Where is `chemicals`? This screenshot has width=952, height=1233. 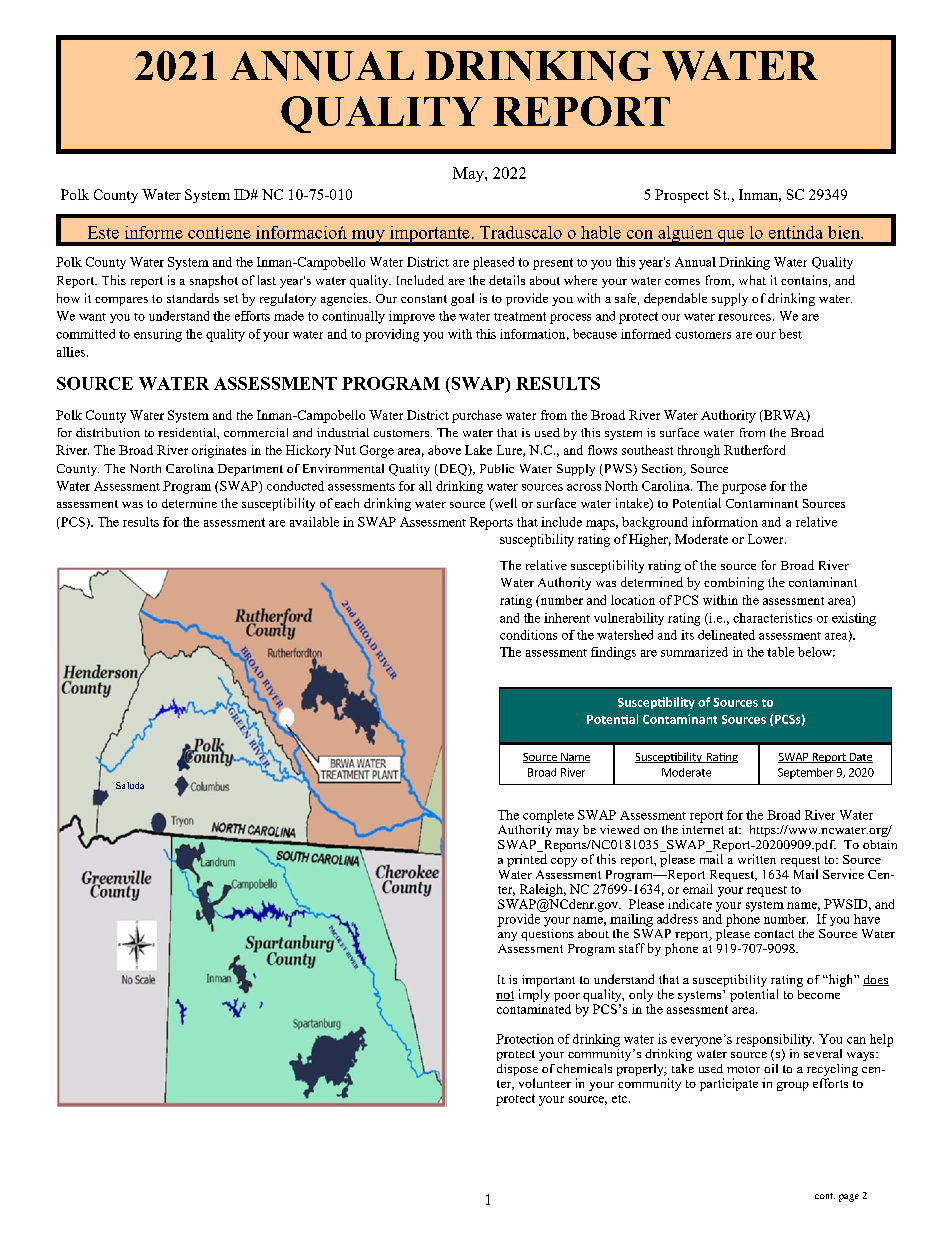 chemicals is located at coordinates (584, 1068).
